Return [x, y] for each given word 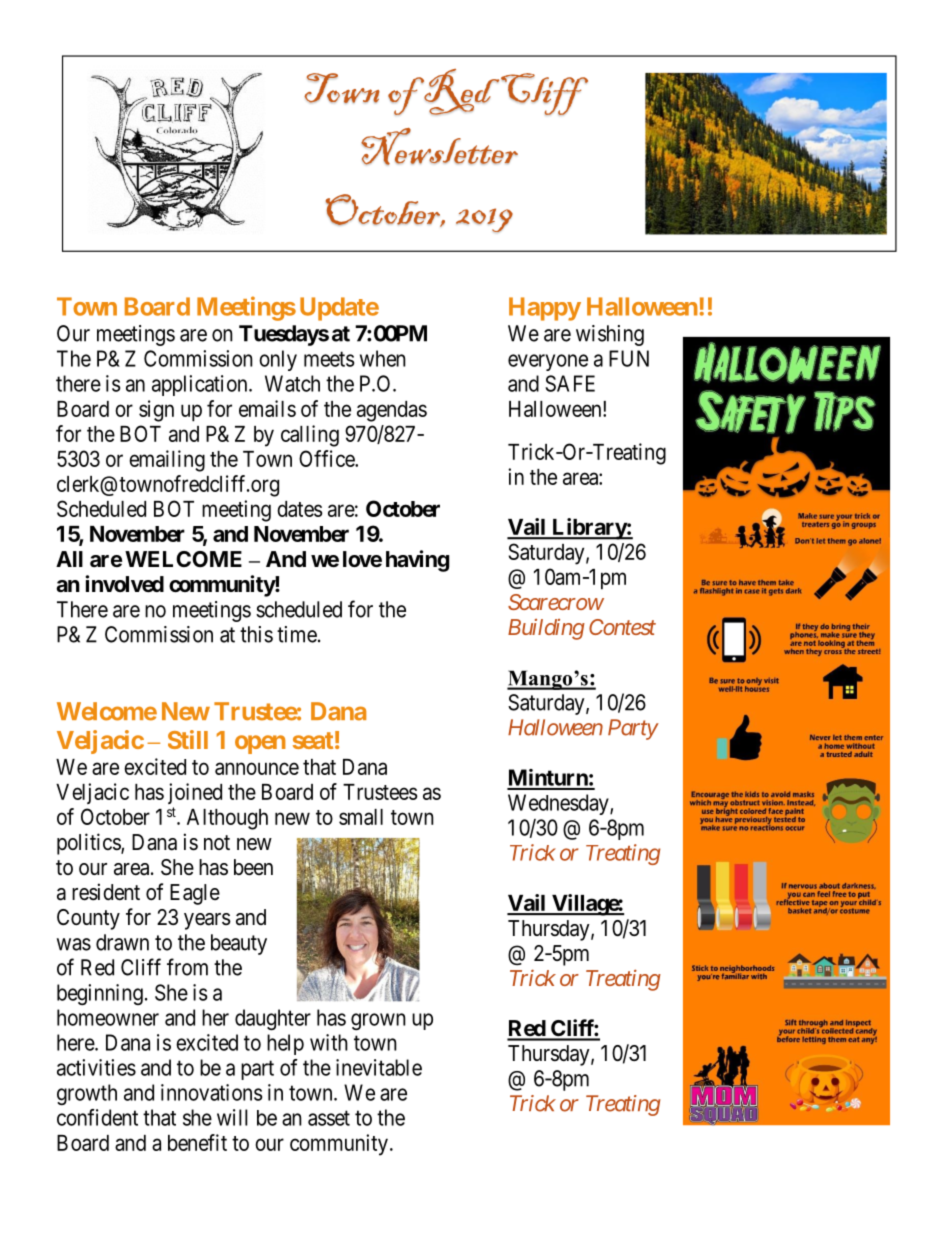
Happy [545, 309]
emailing [167, 461]
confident [97, 1117]
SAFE [570, 383]
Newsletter [439, 146]
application [201, 385]
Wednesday [559, 804]
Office [327, 458]
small [361, 817]
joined [195, 793]
